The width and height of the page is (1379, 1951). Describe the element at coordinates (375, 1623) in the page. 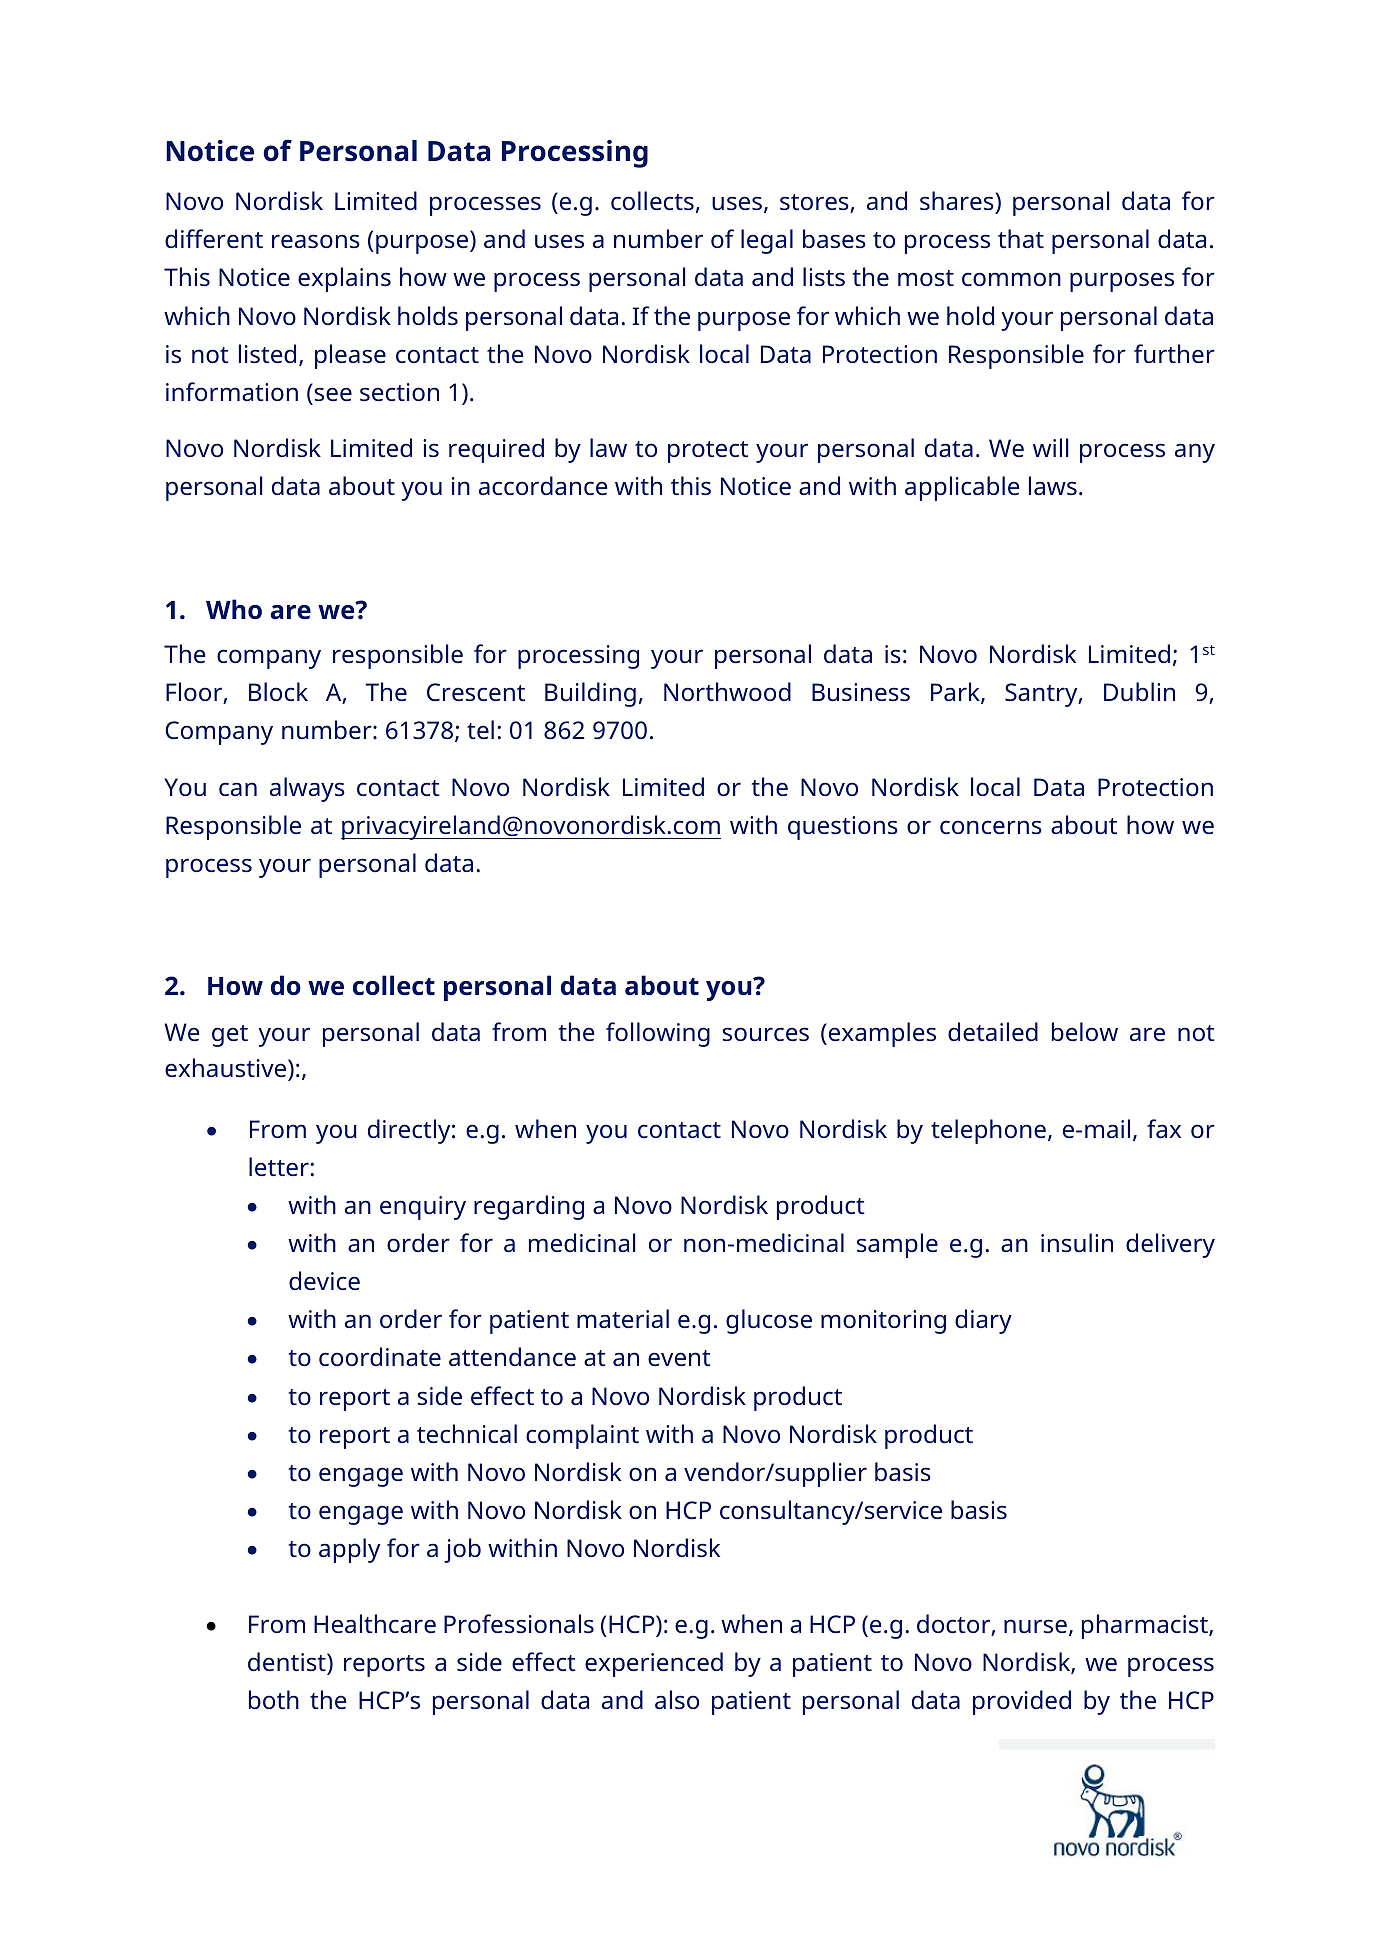

I see `Healthcare` at that location.
